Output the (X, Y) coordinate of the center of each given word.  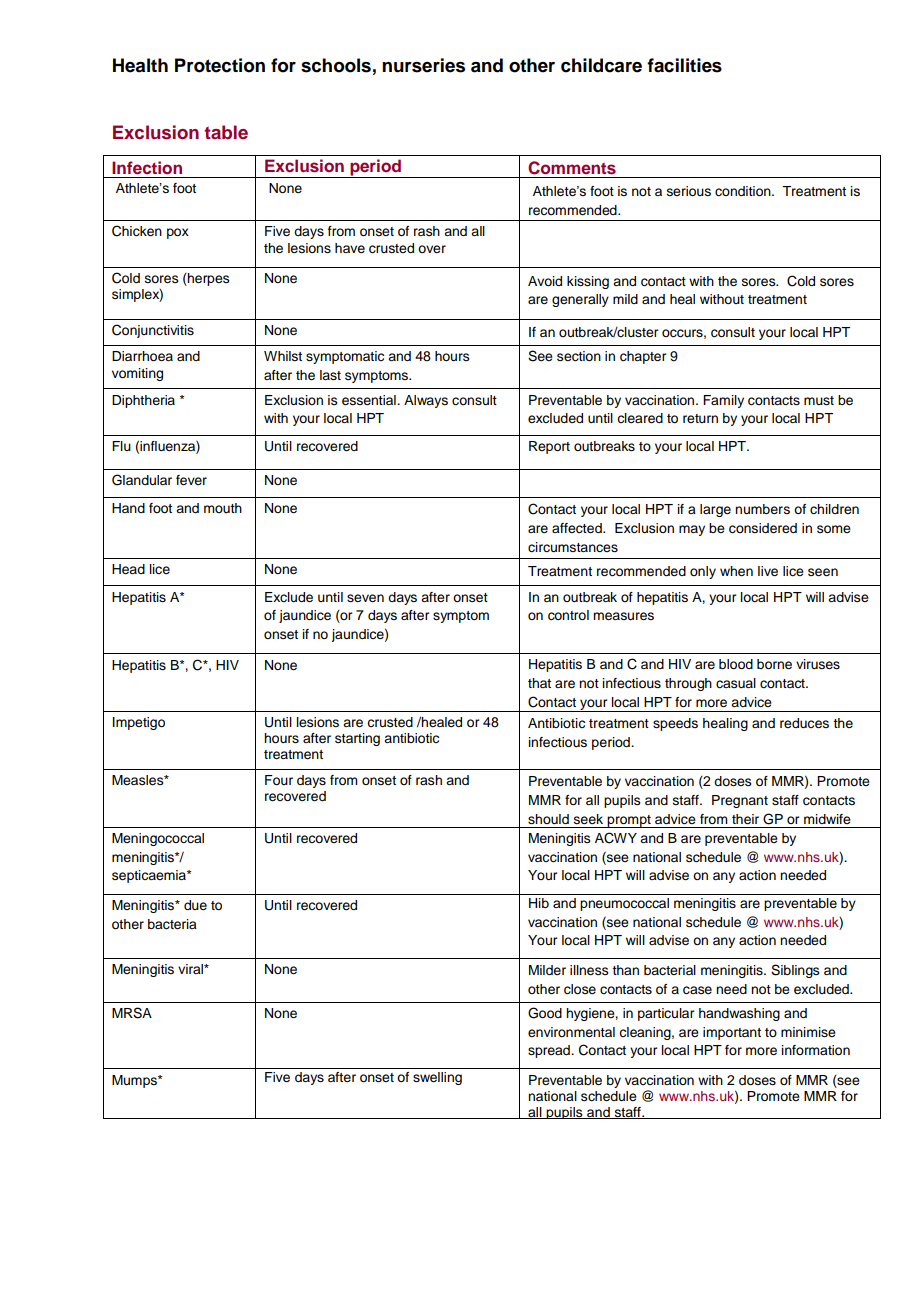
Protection (220, 65)
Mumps (135, 1081)
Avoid (545, 281)
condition (744, 191)
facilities (684, 65)
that (539, 683)
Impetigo (139, 723)
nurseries (423, 65)
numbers (762, 509)
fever (191, 480)
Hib (539, 903)
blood (736, 664)
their (745, 819)
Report (549, 447)
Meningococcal (158, 839)
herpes (208, 279)
